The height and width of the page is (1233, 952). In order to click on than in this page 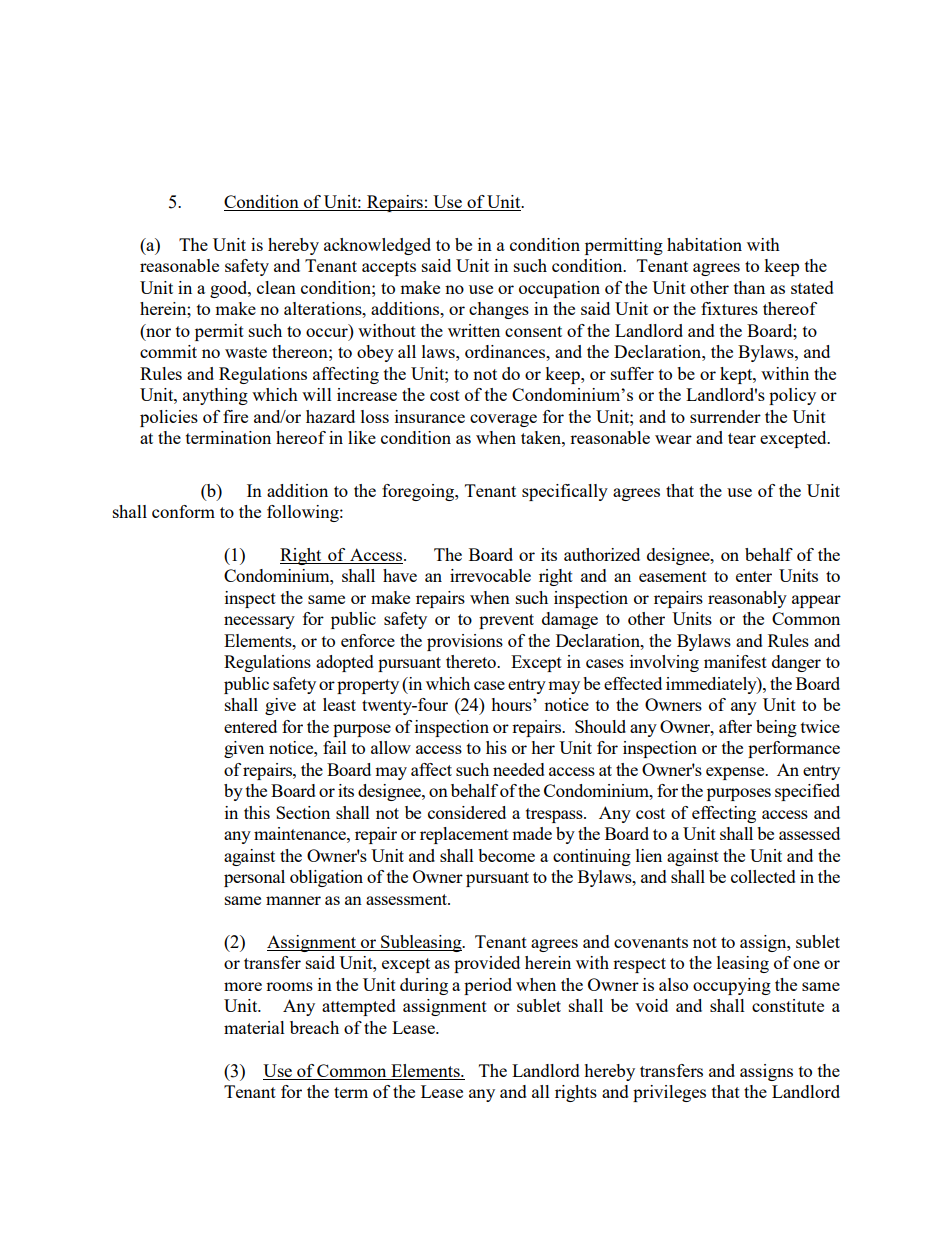, I will do `click(749, 287)`.
